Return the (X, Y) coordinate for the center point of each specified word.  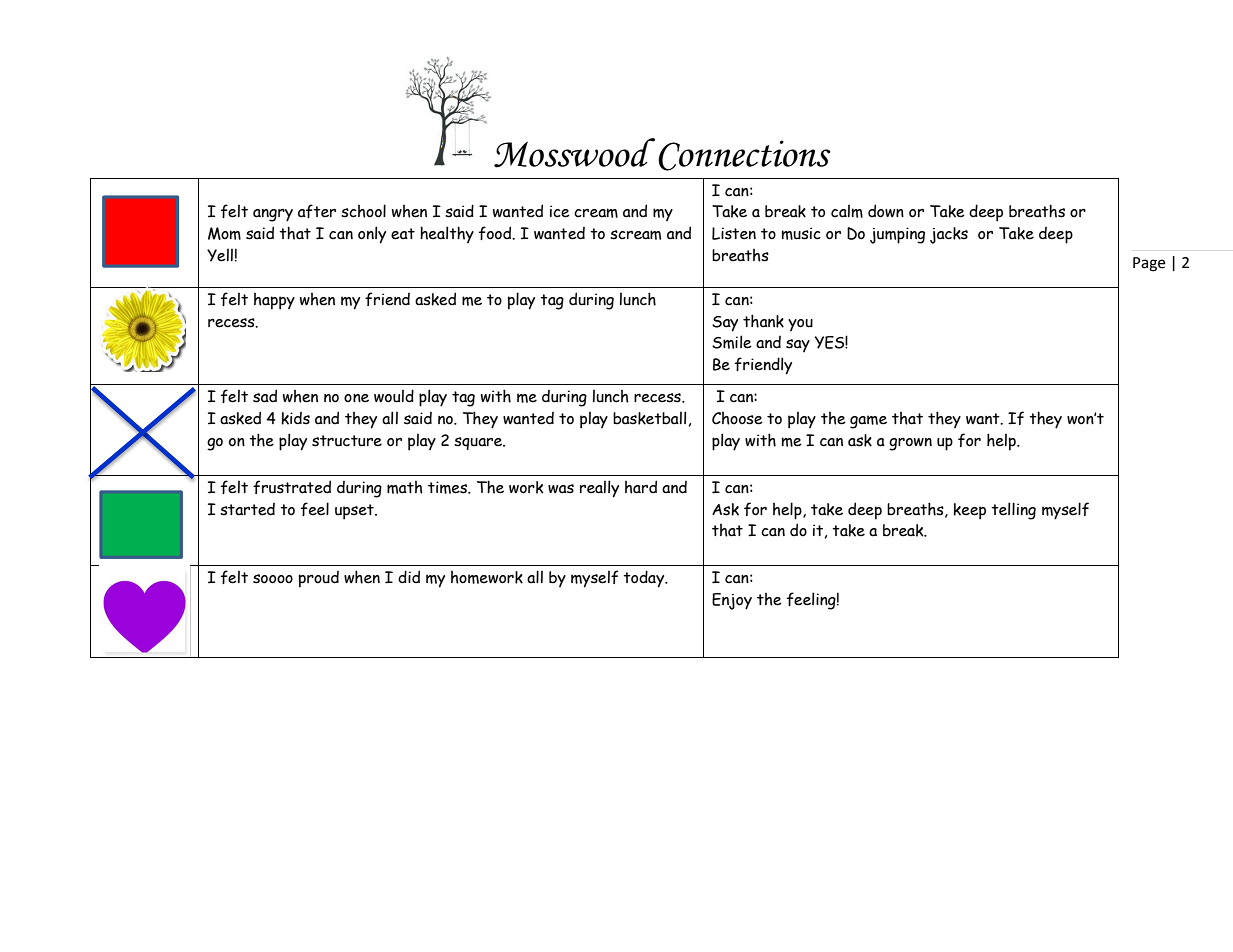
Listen (734, 233)
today (645, 579)
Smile (732, 342)
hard (641, 487)
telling (1013, 511)
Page (1149, 264)
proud (319, 579)
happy (274, 301)
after (317, 211)
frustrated (292, 487)
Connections (744, 155)
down (886, 211)
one (356, 398)
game (868, 422)
